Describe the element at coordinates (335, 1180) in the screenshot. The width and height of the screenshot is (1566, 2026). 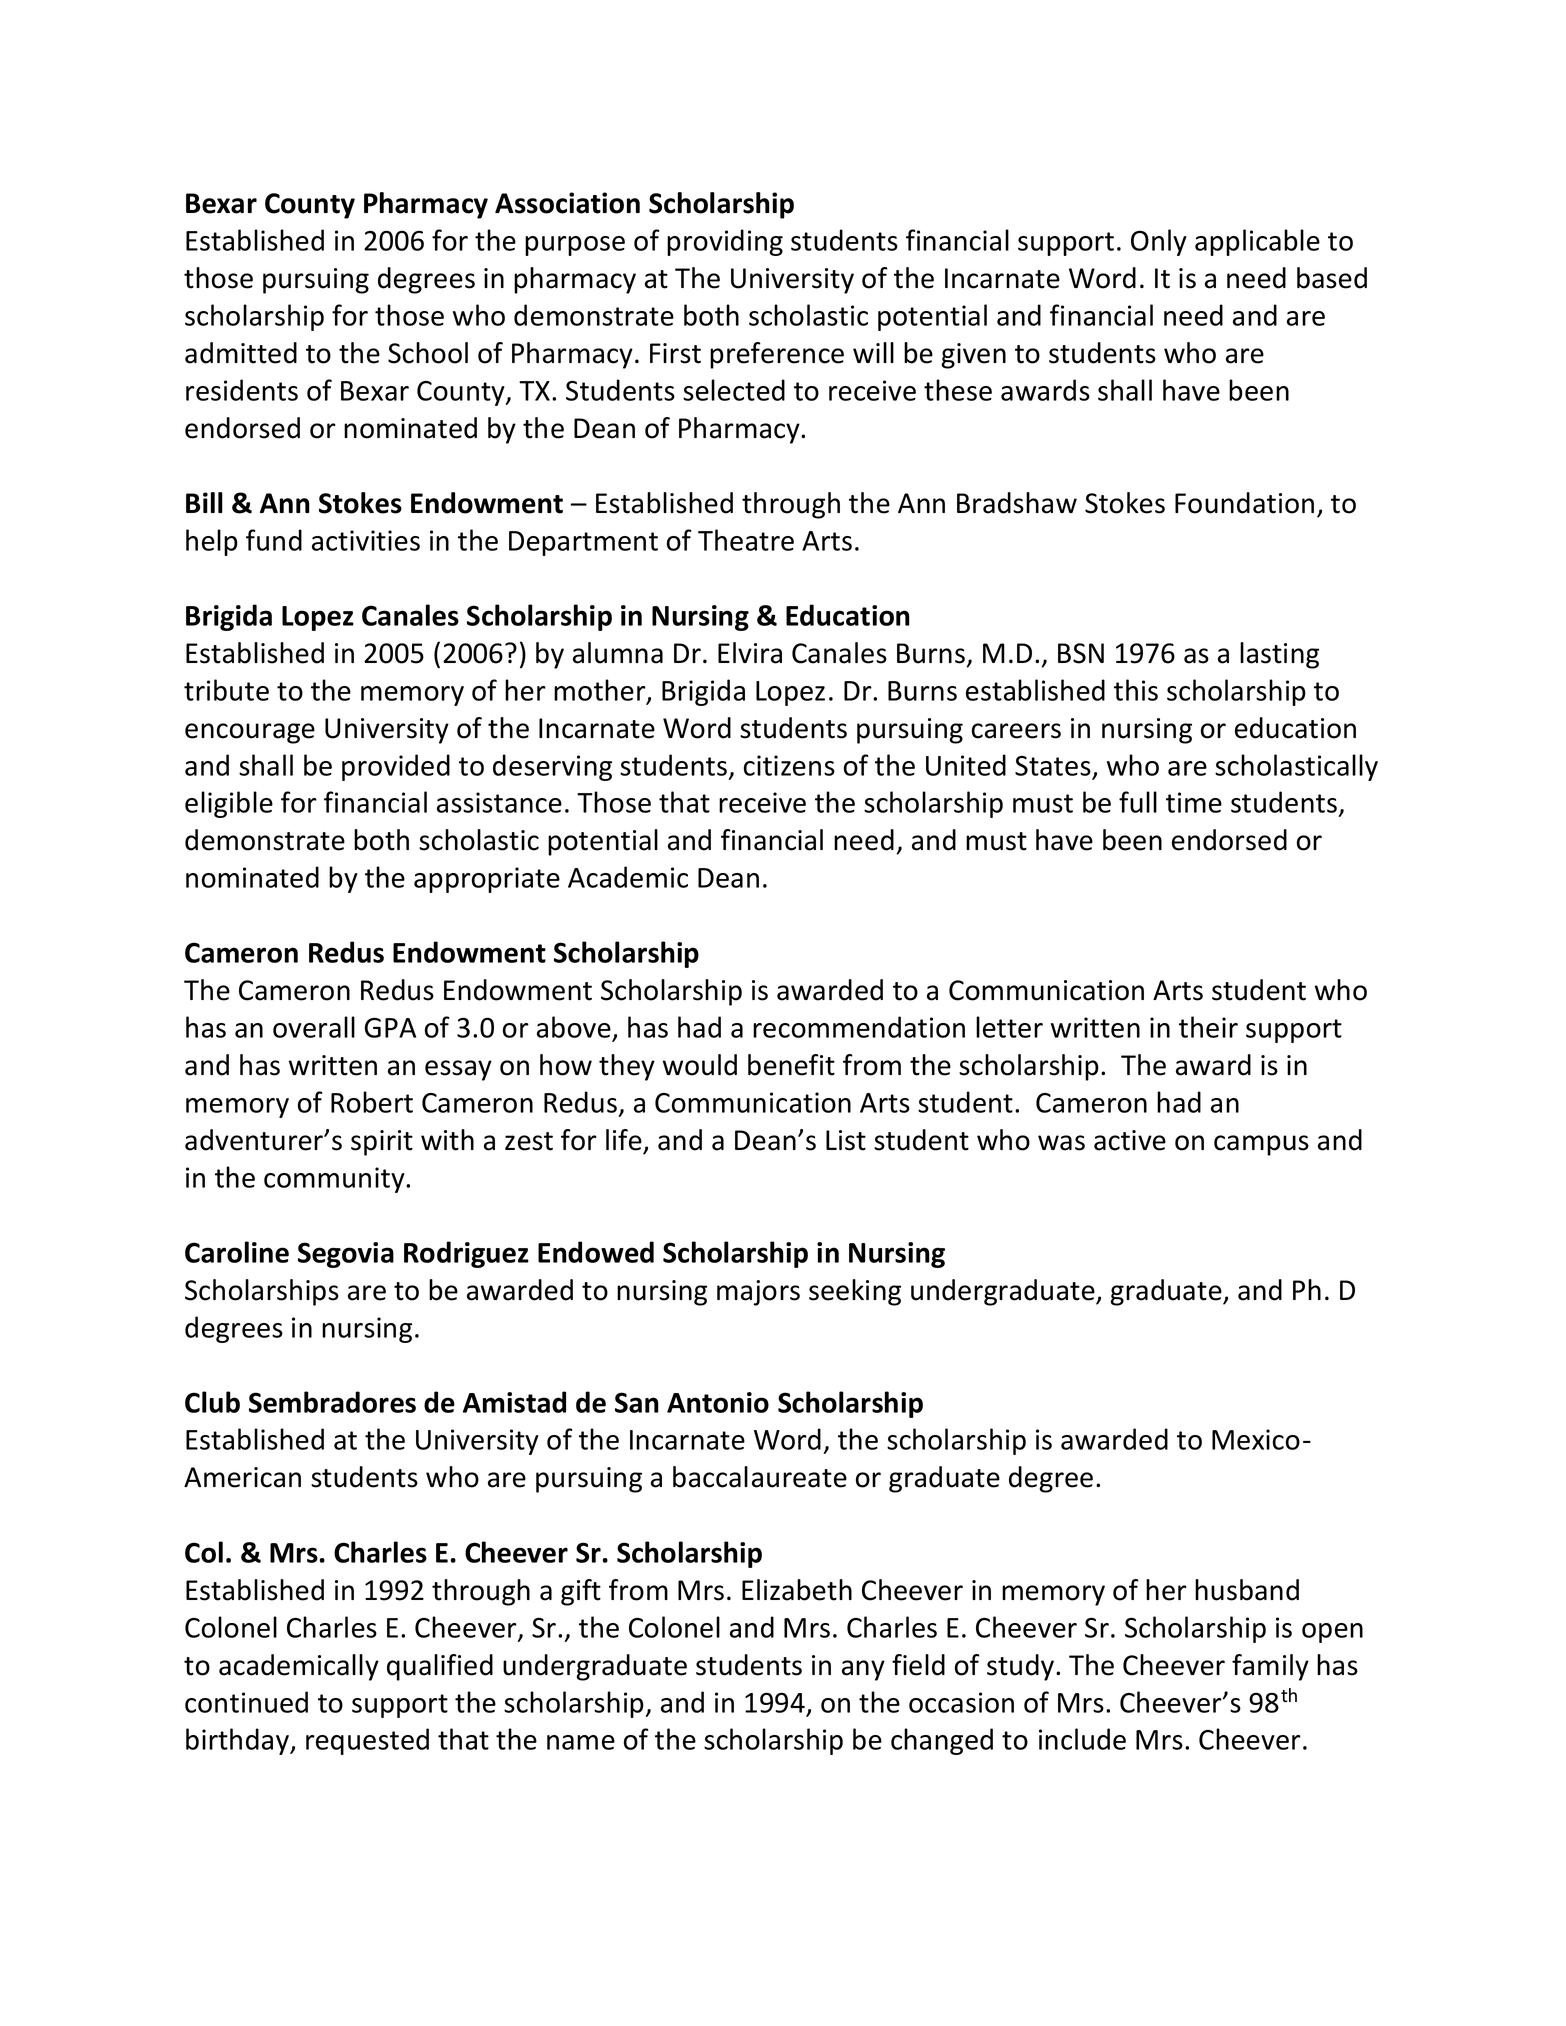
I see `community` at that location.
